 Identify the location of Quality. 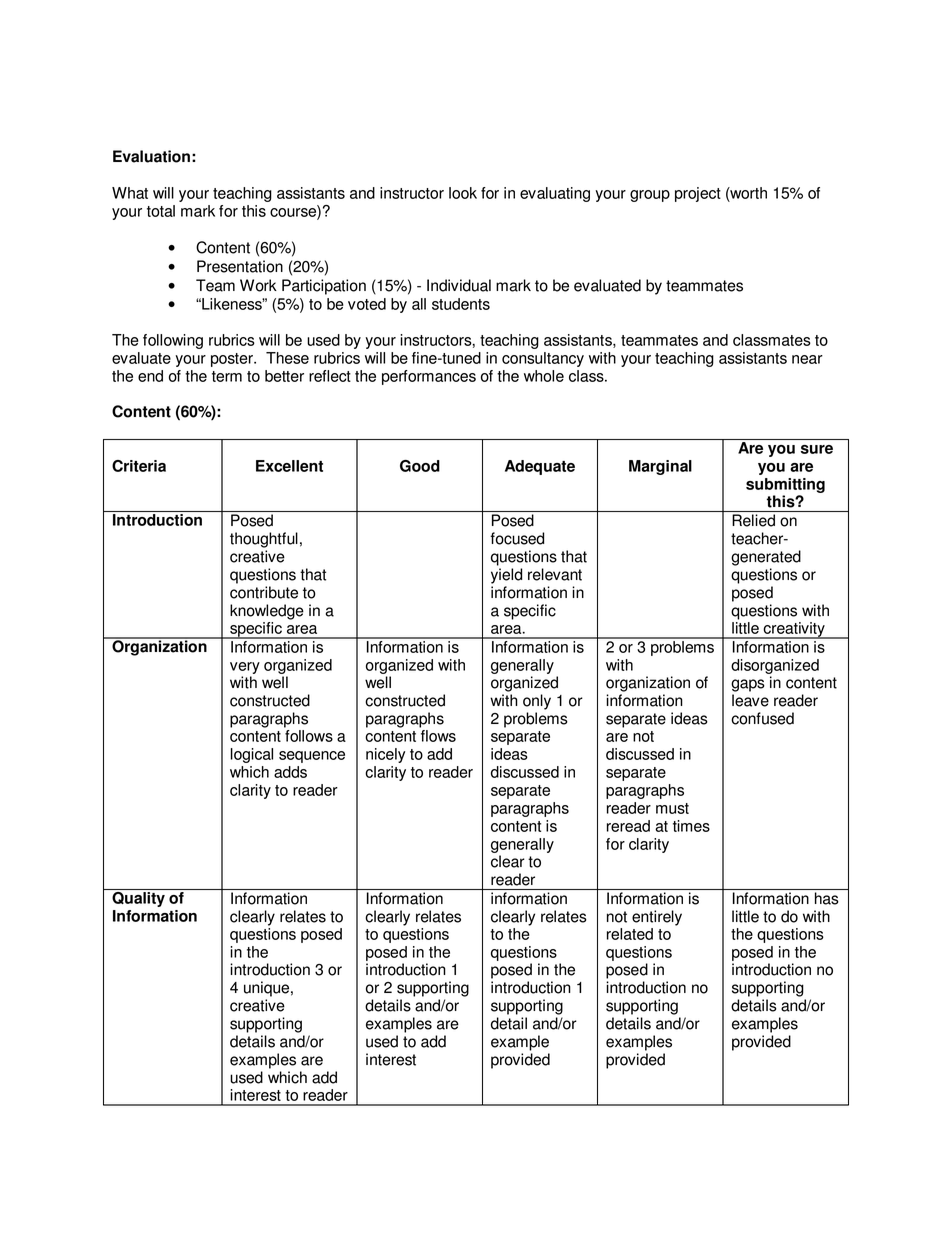
(138, 898).
